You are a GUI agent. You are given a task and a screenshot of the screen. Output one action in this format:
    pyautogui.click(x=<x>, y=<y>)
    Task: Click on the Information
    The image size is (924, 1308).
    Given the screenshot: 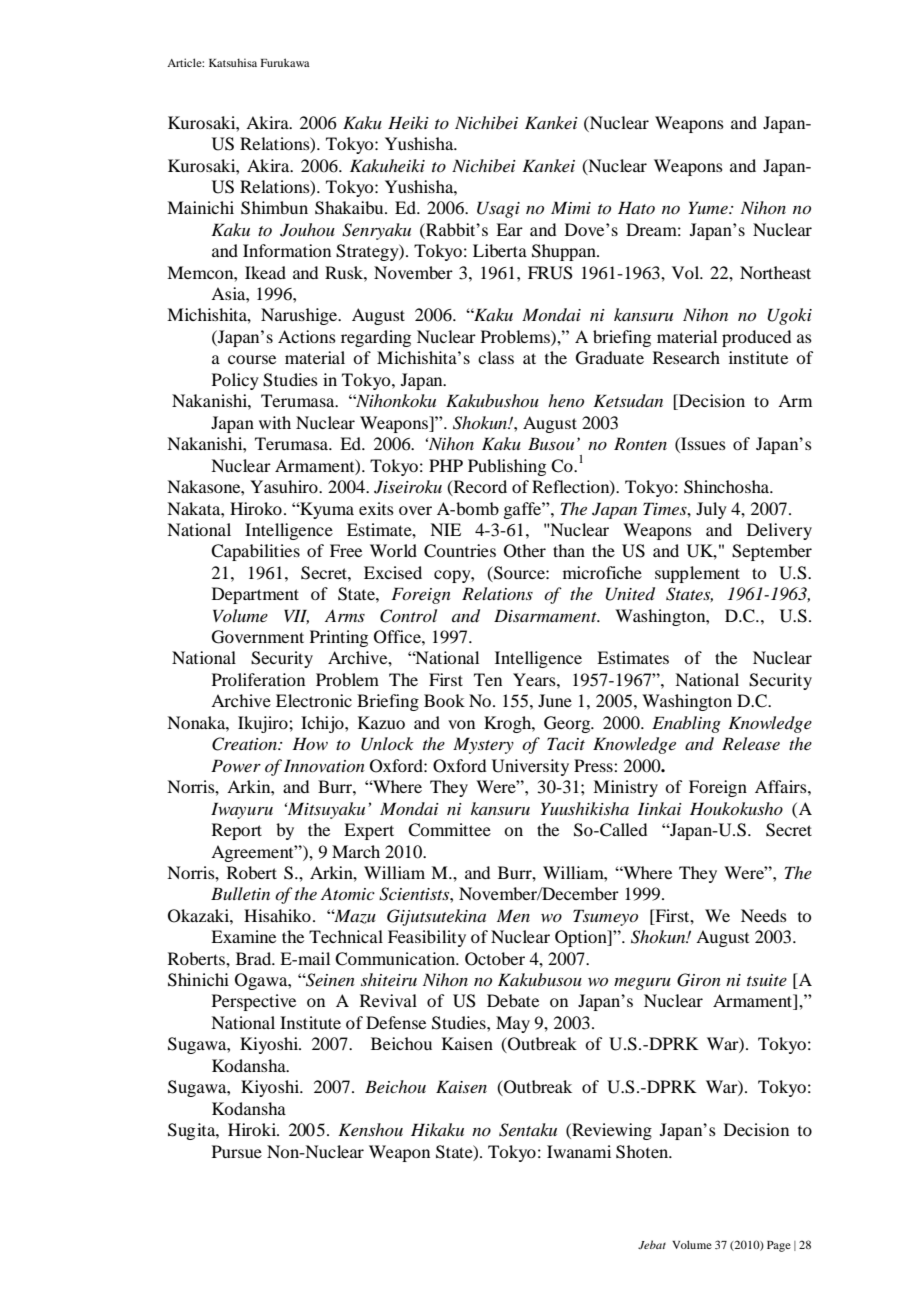 What is the action you would take?
    pyautogui.click(x=287, y=250)
